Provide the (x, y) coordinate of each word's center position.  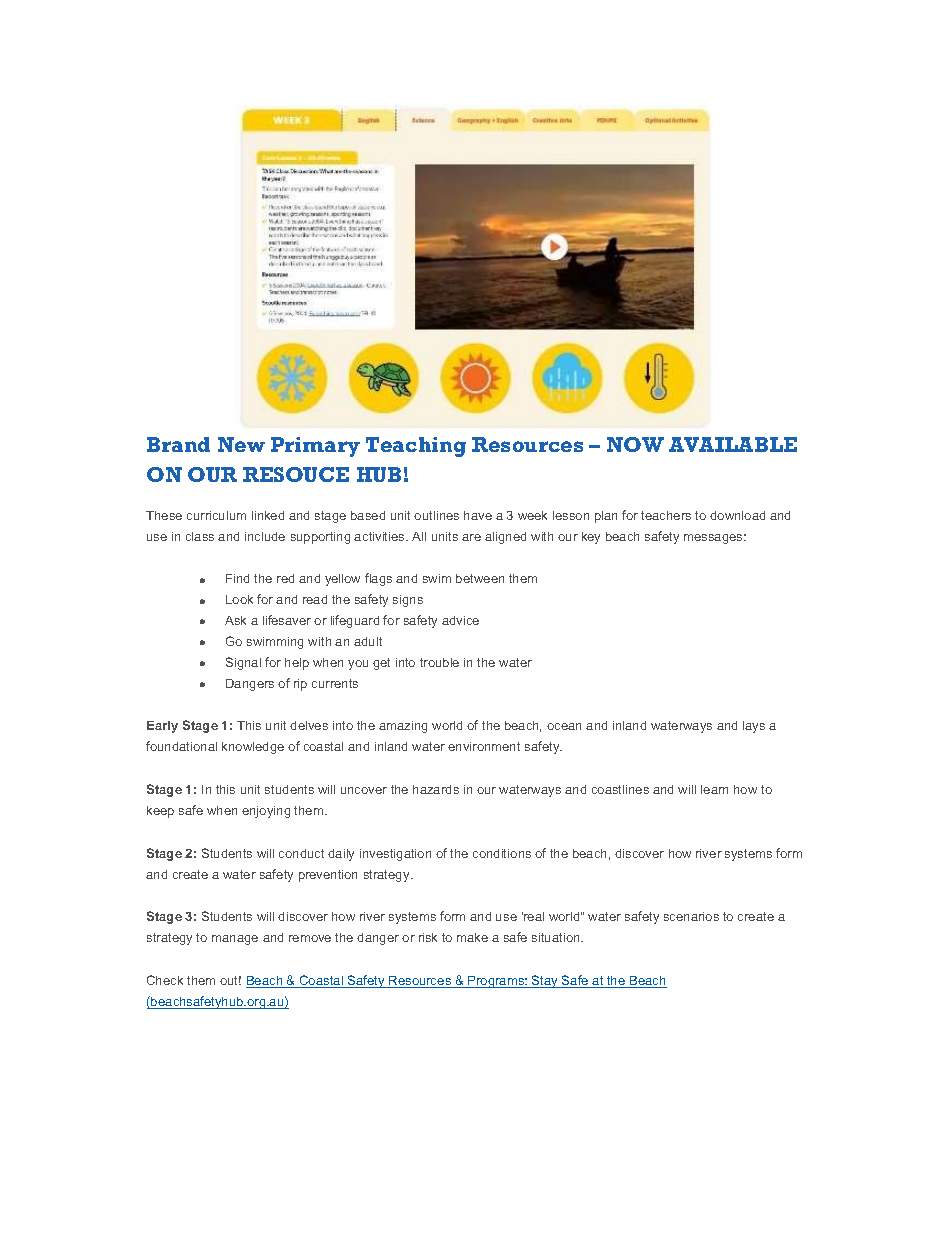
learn (714, 789)
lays (754, 727)
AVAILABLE (733, 444)
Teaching (416, 447)
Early (162, 727)
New (241, 444)
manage (235, 940)
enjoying (266, 812)
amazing (403, 727)
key (591, 538)
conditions (502, 853)
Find (237, 578)
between (480, 578)
